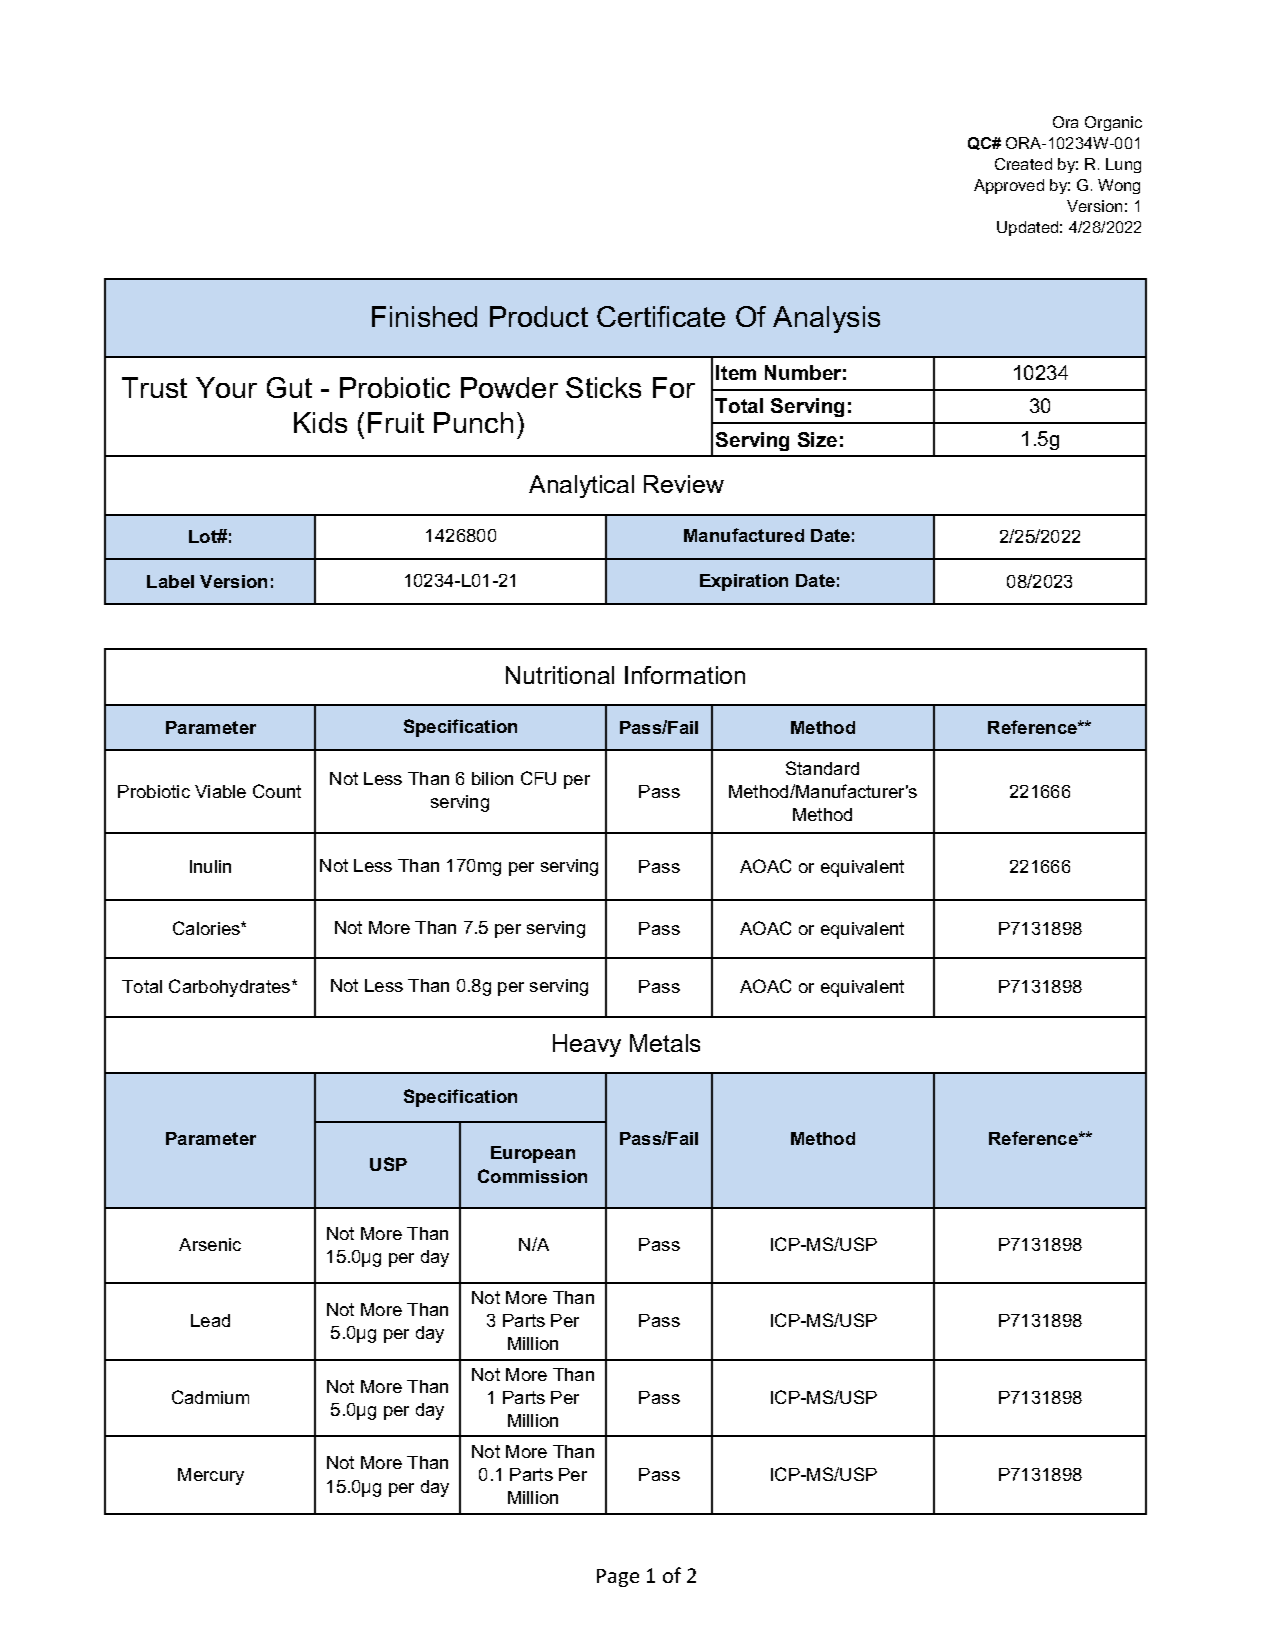 This document has height=1638, width=1266. What do you see at coordinates (210, 1244) in the document?
I see `Arsenic` at bounding box center [210, 1244].
